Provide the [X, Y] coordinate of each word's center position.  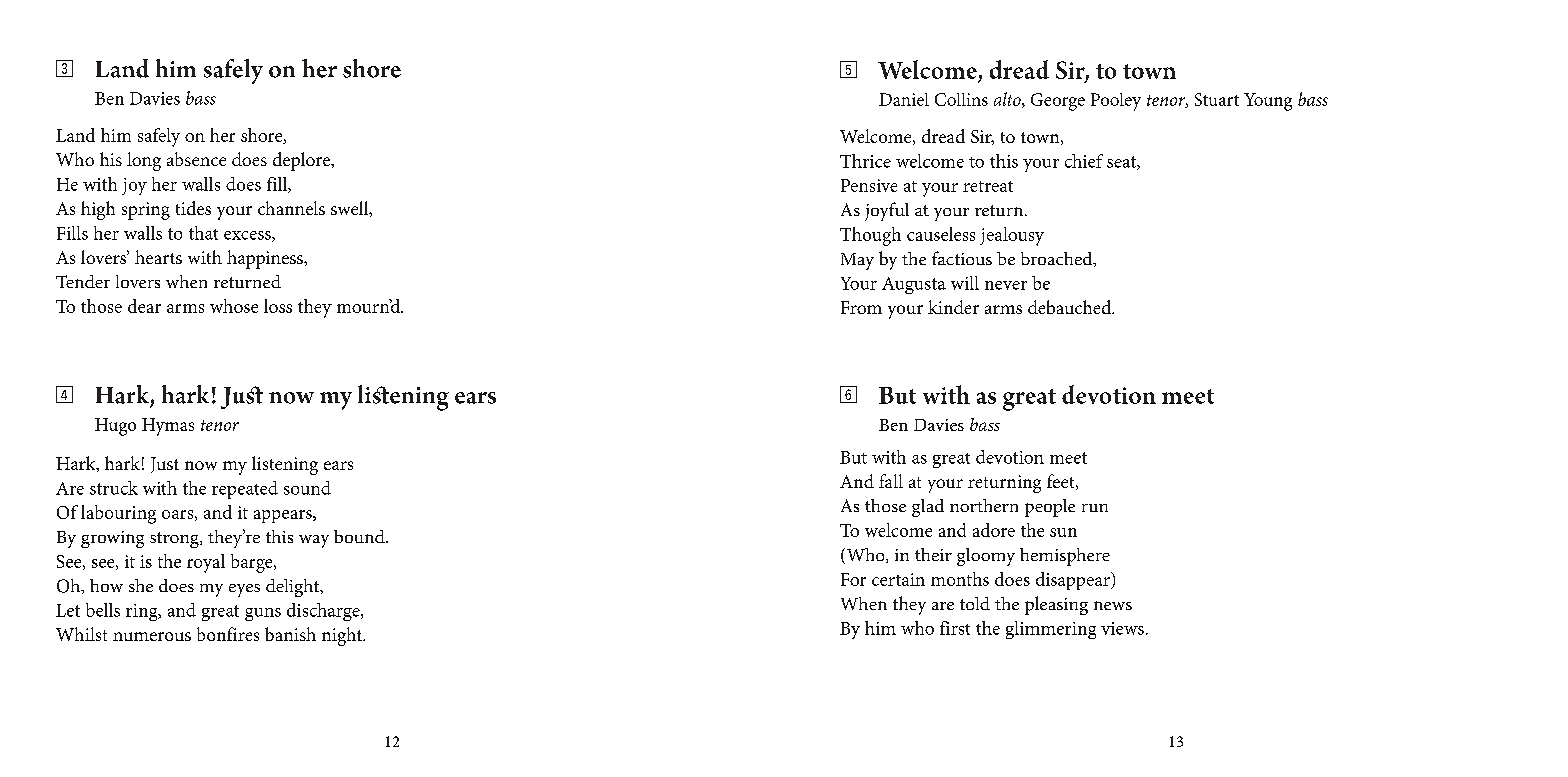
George [1058, 102]
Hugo [115, 427]
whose [234, 306]
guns [263, 614]
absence [196, 159]
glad [928, 508]
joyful [887, 211]
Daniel [904, 99]
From [861, 307]
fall [891, 481]
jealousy [1012, 236]
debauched [1071, 307]
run [1095, 508]
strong [175, 540]
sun [1063, 532]
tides [193, 208]
